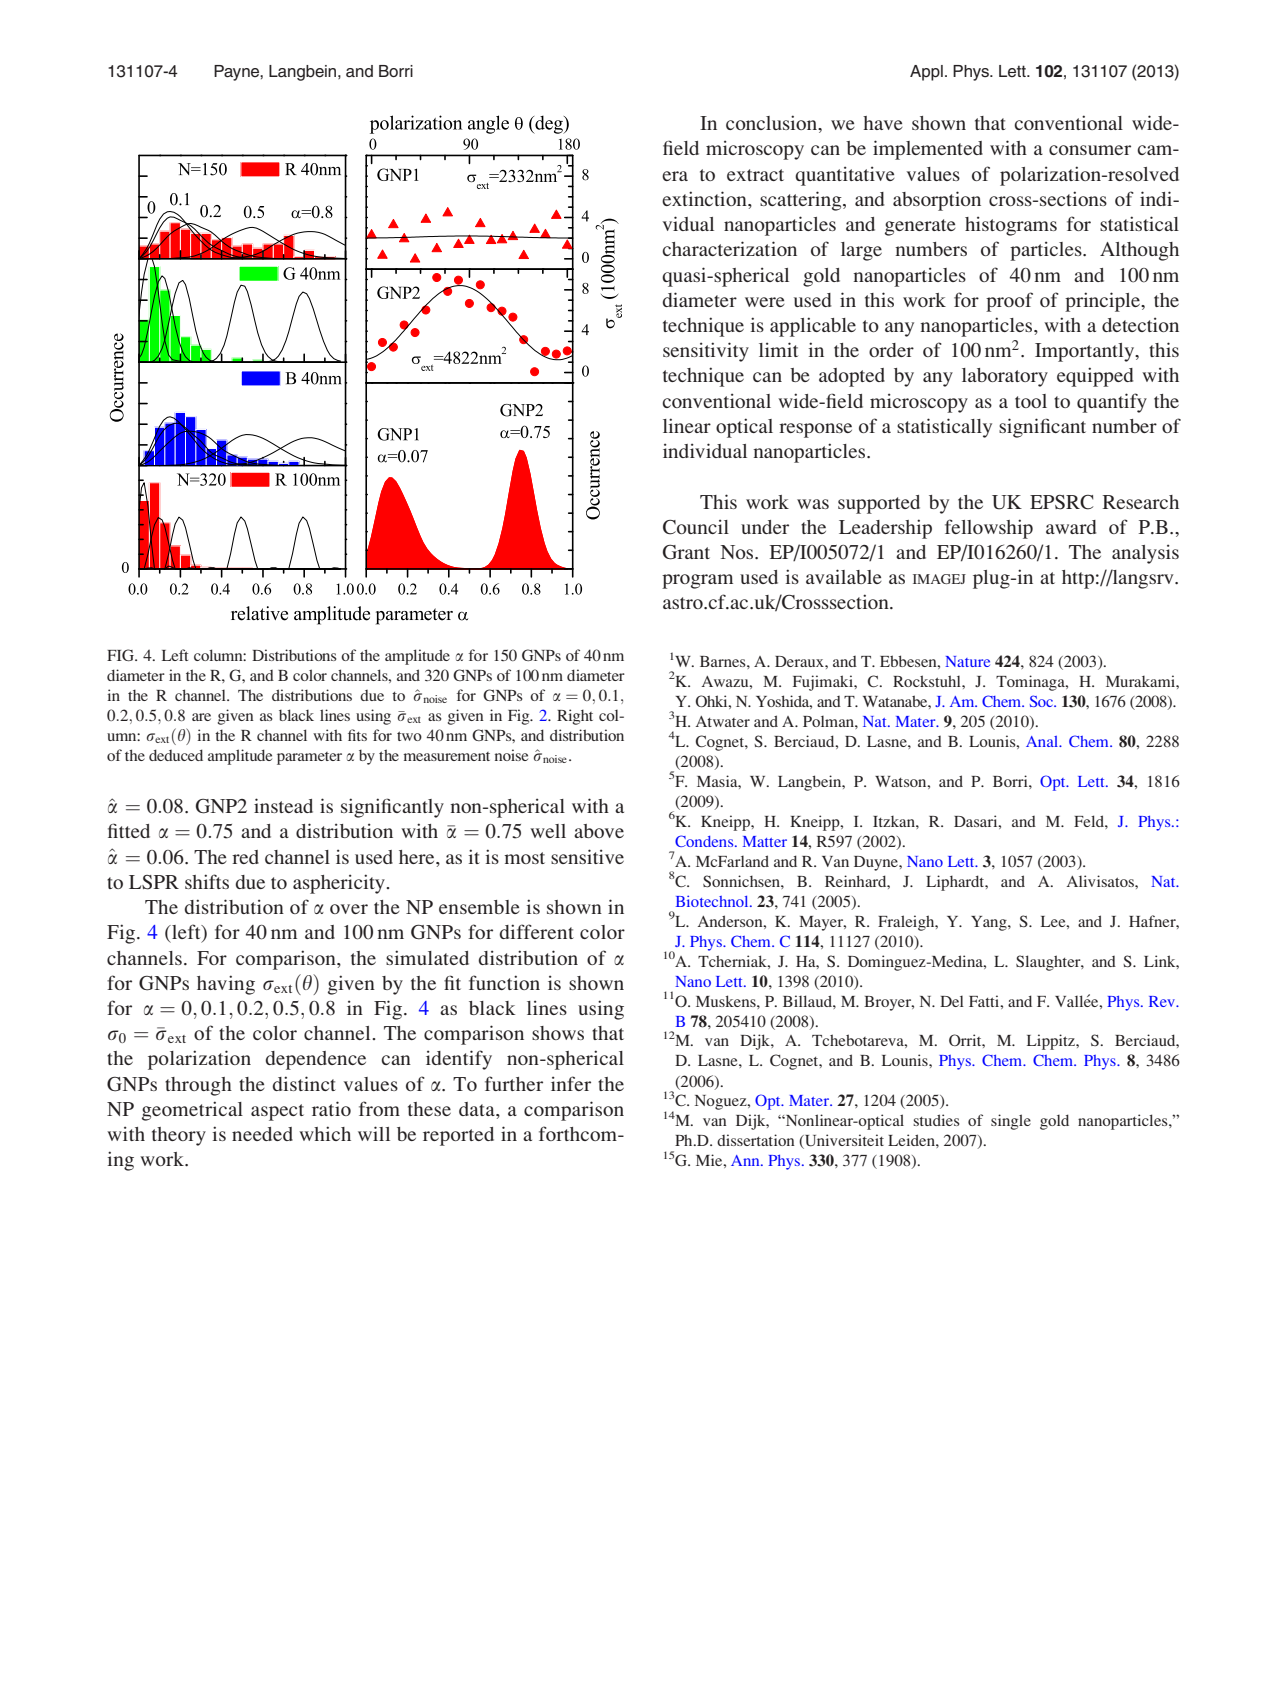  I want to click on extinction, so click(705, 198).
